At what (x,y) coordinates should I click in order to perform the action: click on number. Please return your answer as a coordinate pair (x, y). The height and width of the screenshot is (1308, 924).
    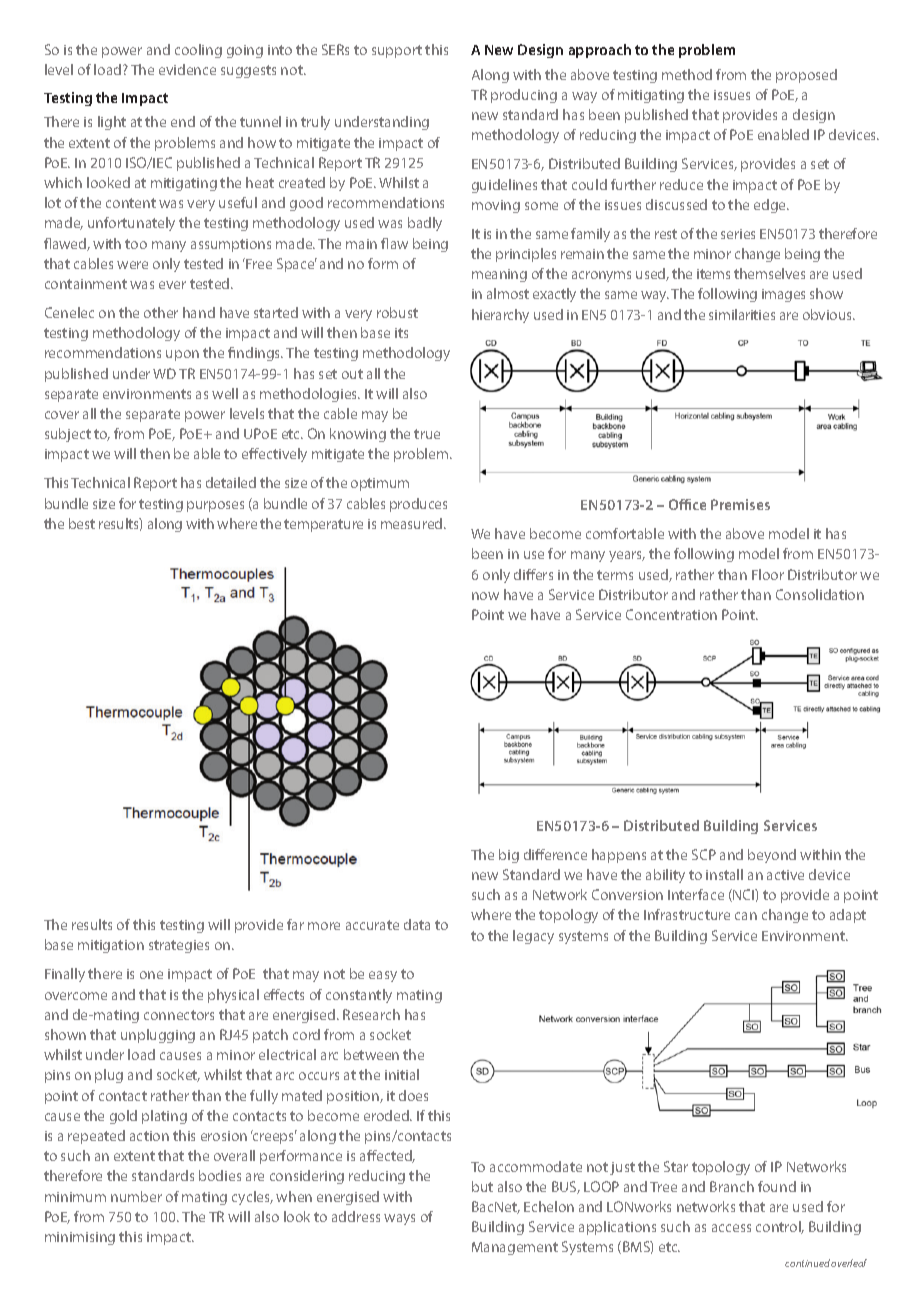
    Looking at the image, I should click on (136, 1196).
